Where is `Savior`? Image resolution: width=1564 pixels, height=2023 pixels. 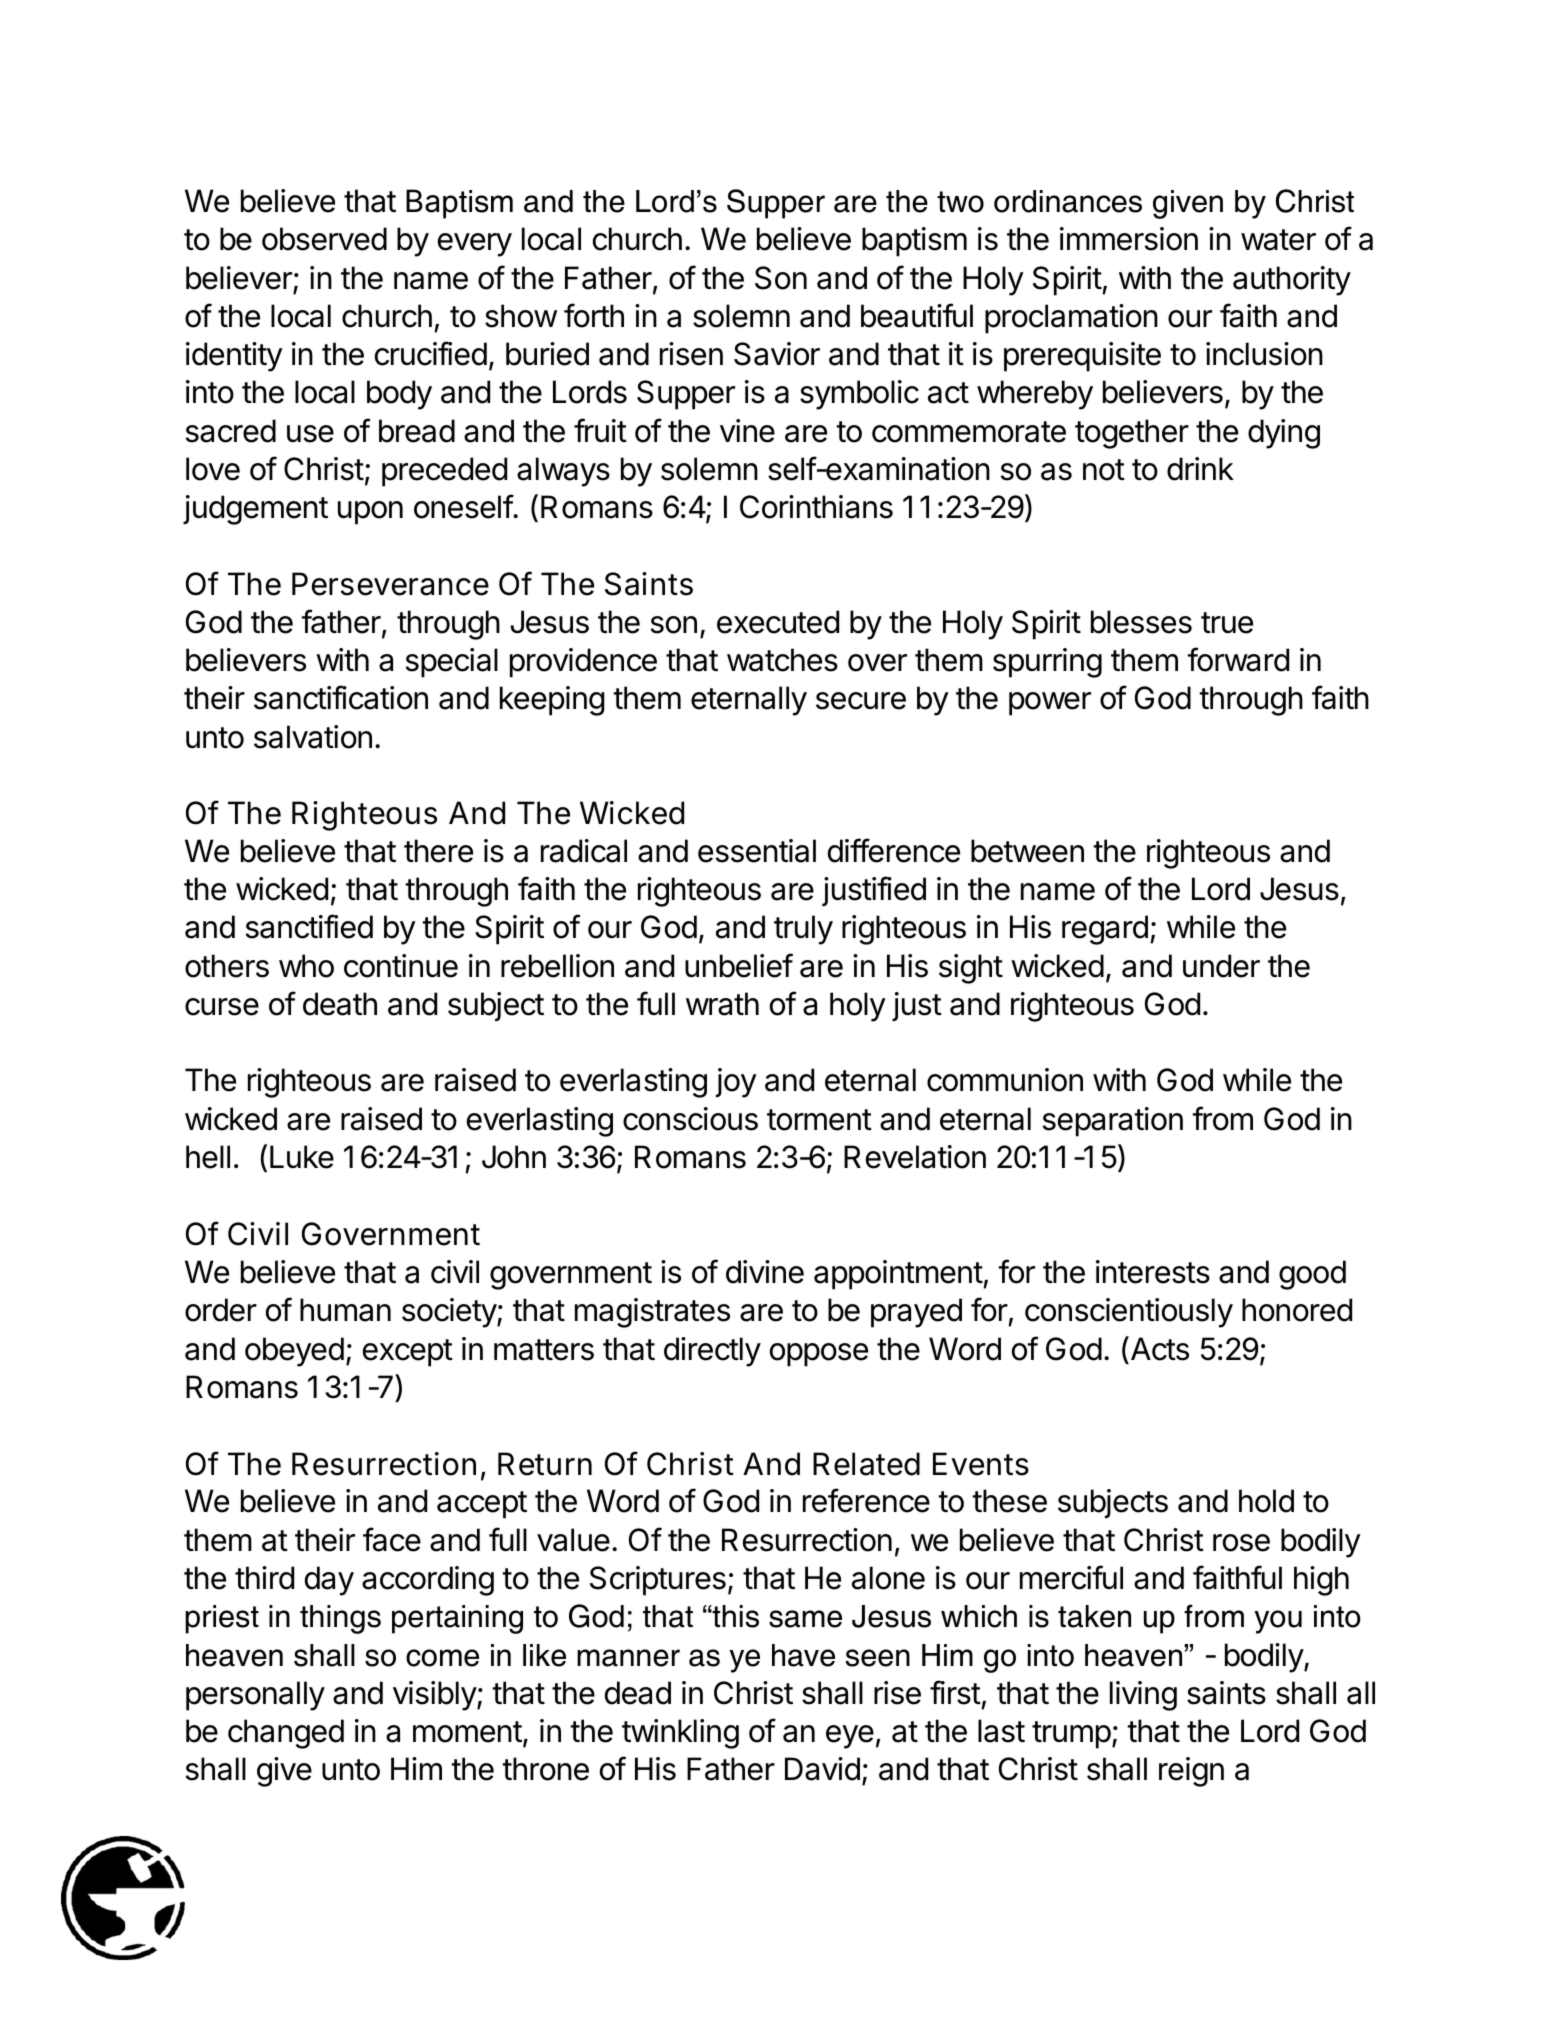
Savior is located at coordinates (777, 354).
